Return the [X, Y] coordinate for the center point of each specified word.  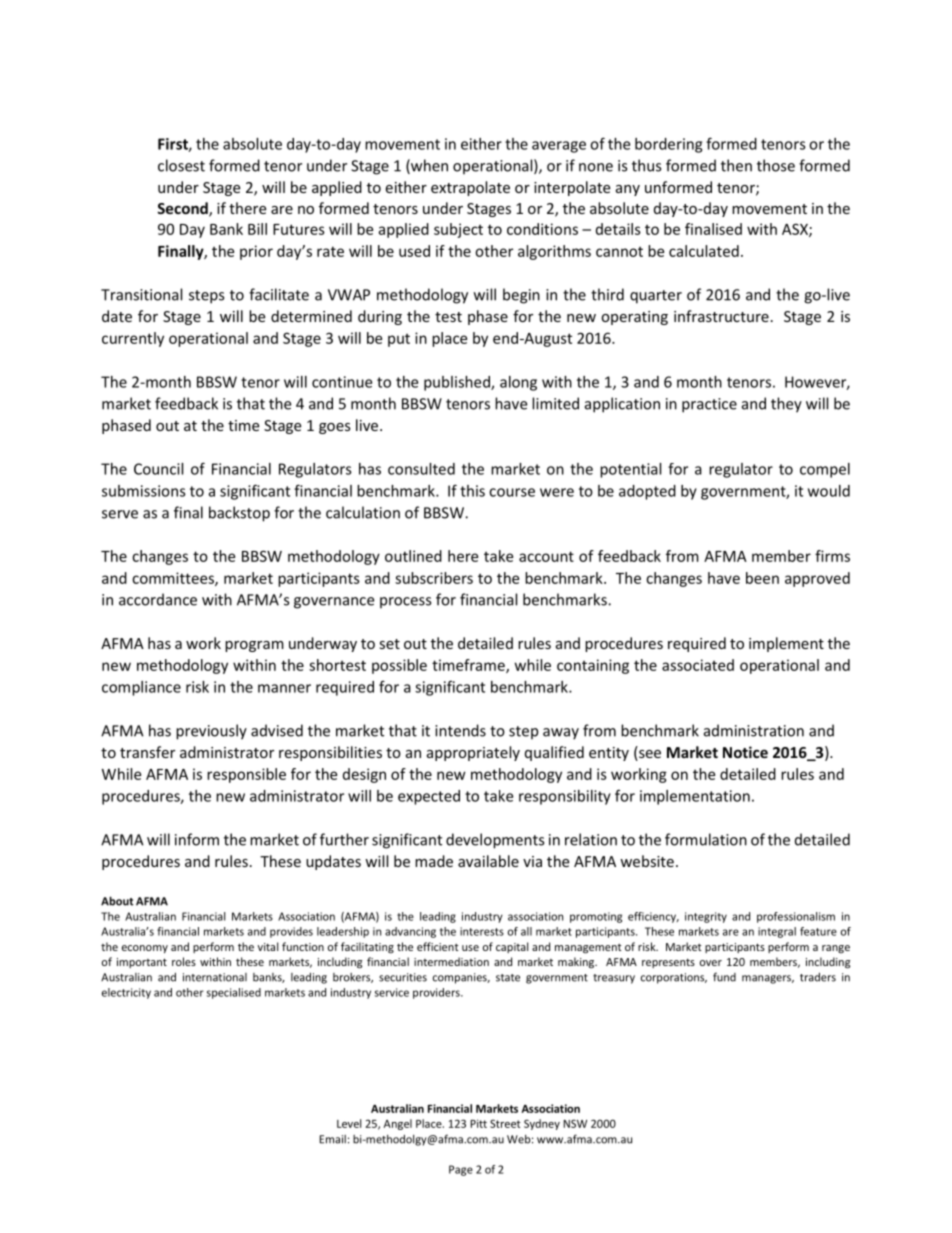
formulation [706, 839]
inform [197, 839]
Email [332, 1139]
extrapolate [470, 188]
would [829, 491]
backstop [239, 514]
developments [495, 841]
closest [181, 165]
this [472, 491]
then [736, 165]
